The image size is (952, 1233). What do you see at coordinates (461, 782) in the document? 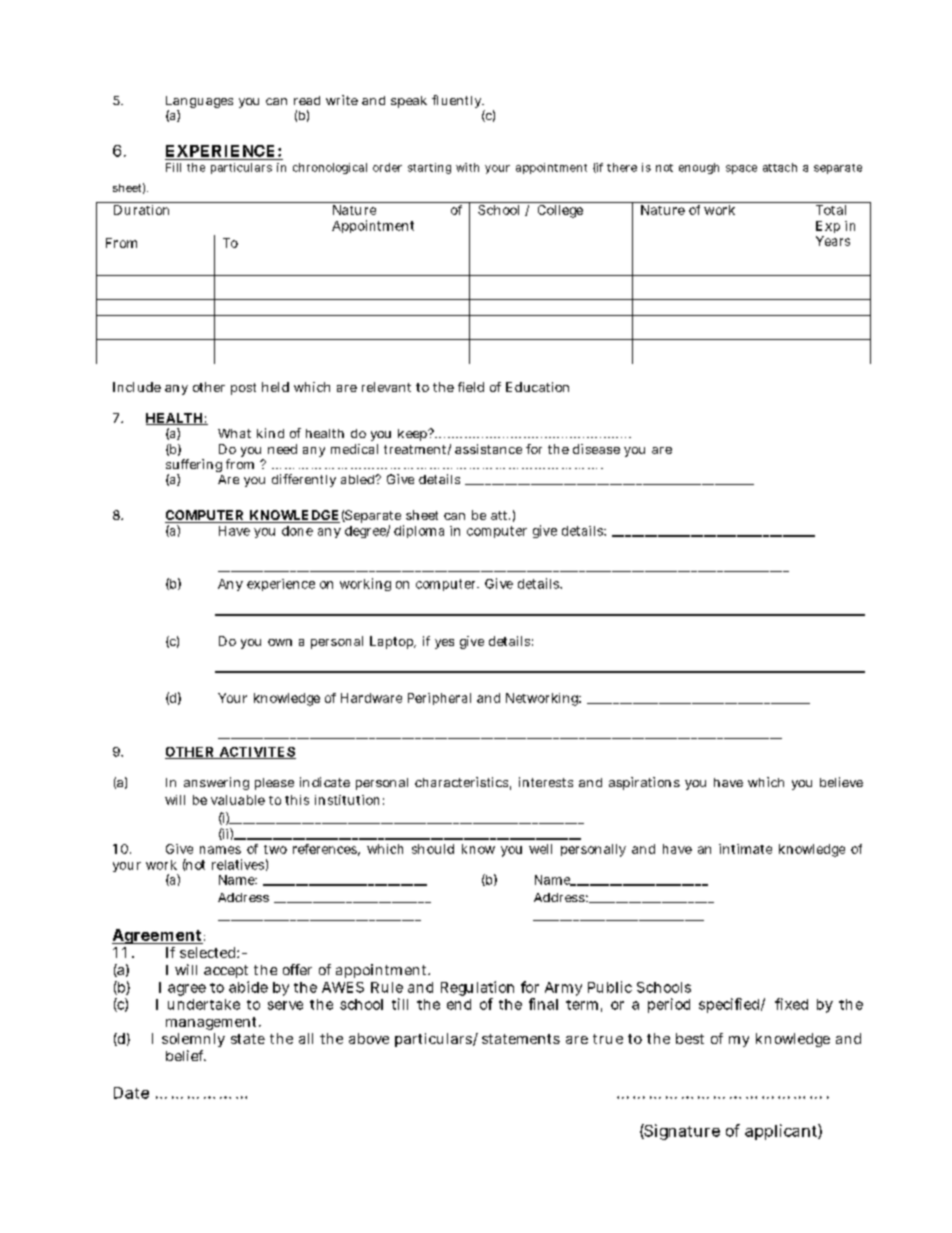
I see `characteristics` at bounding box center [461, 782].
